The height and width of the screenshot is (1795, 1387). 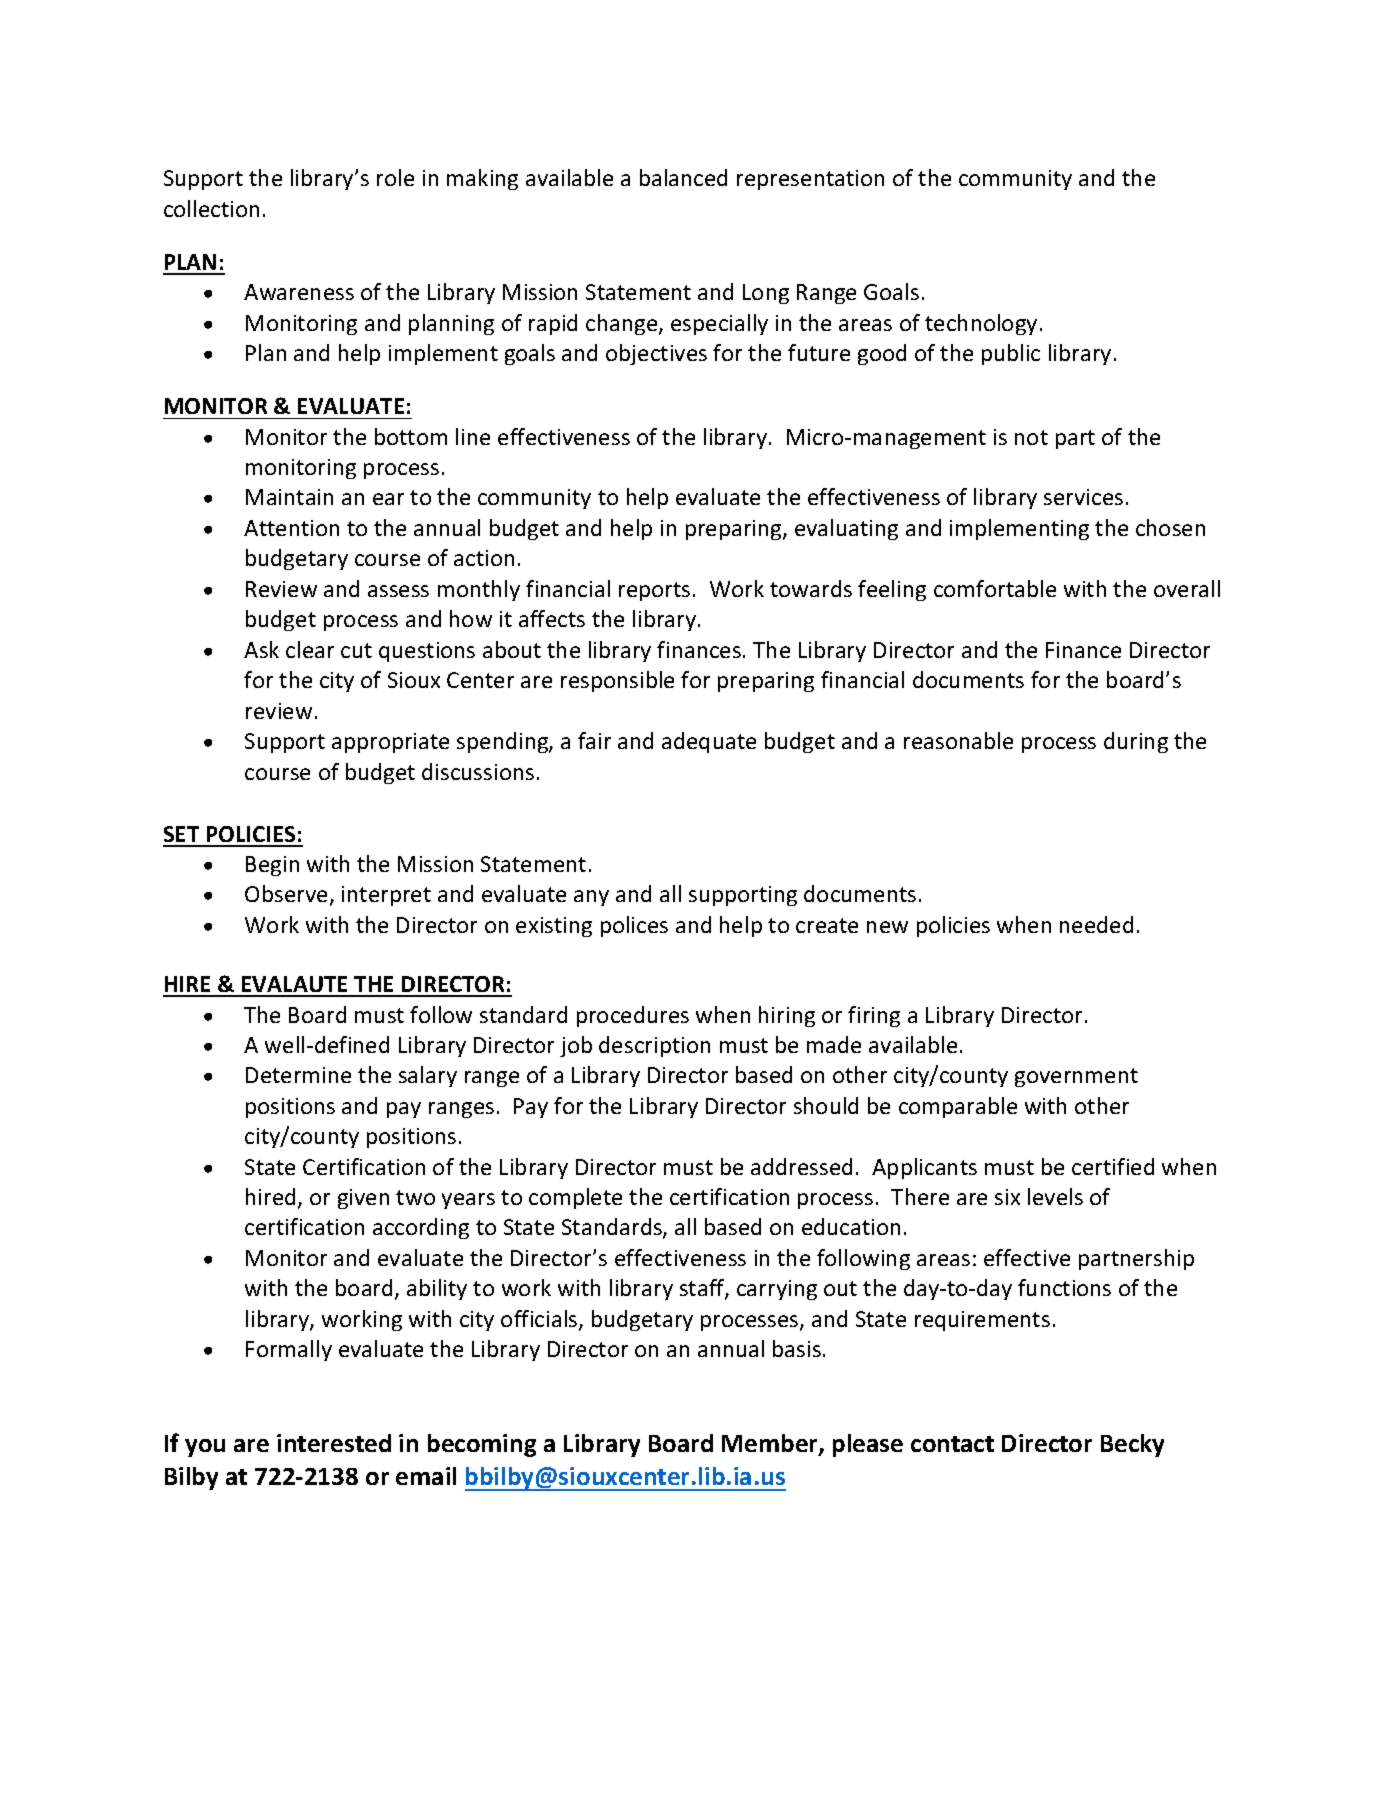 What do you see at coordinates (709, 742) in the screenshot?
I see `adequate` at bounding box center [709, 742].
